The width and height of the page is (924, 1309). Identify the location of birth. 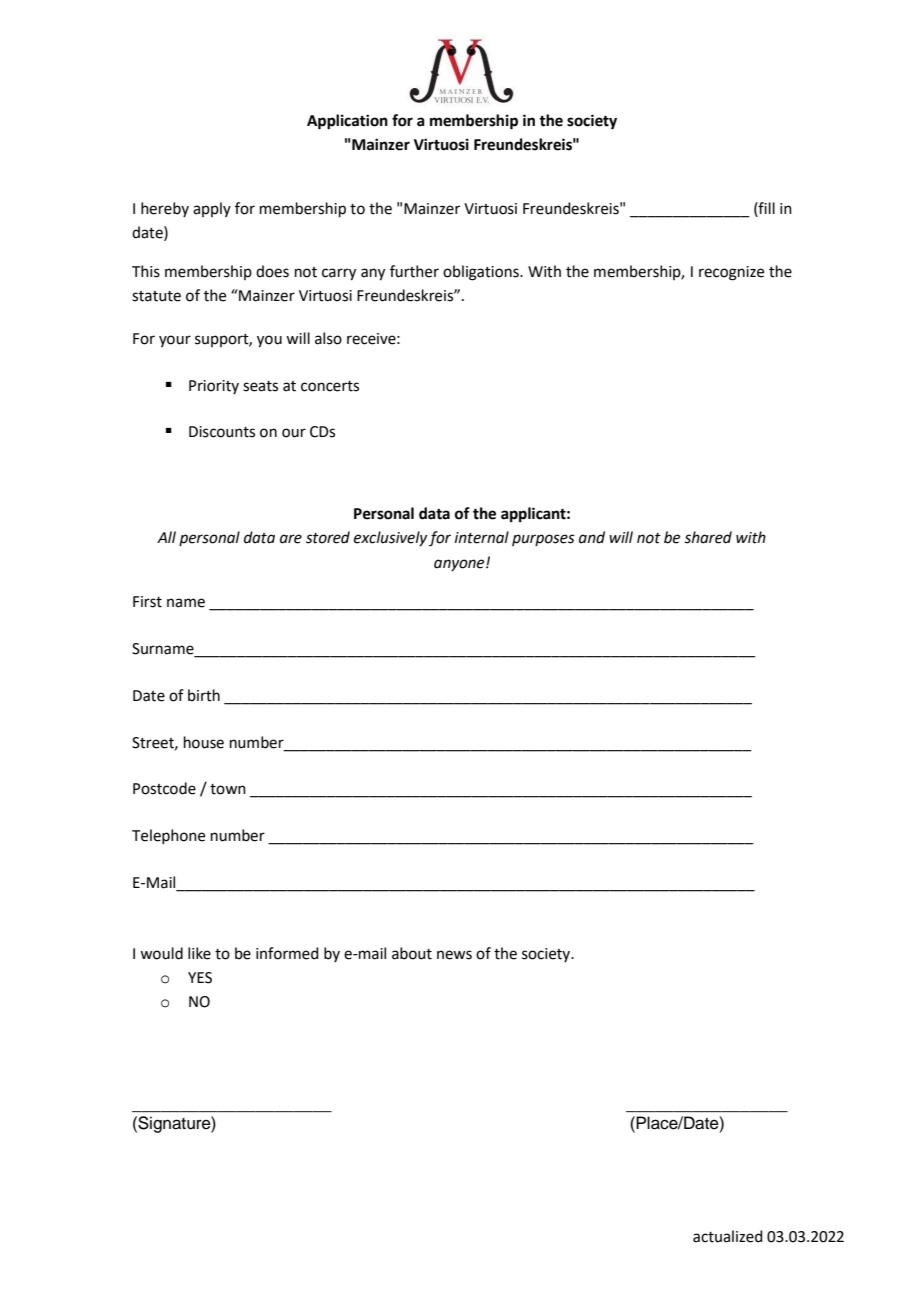
(204, 695).
